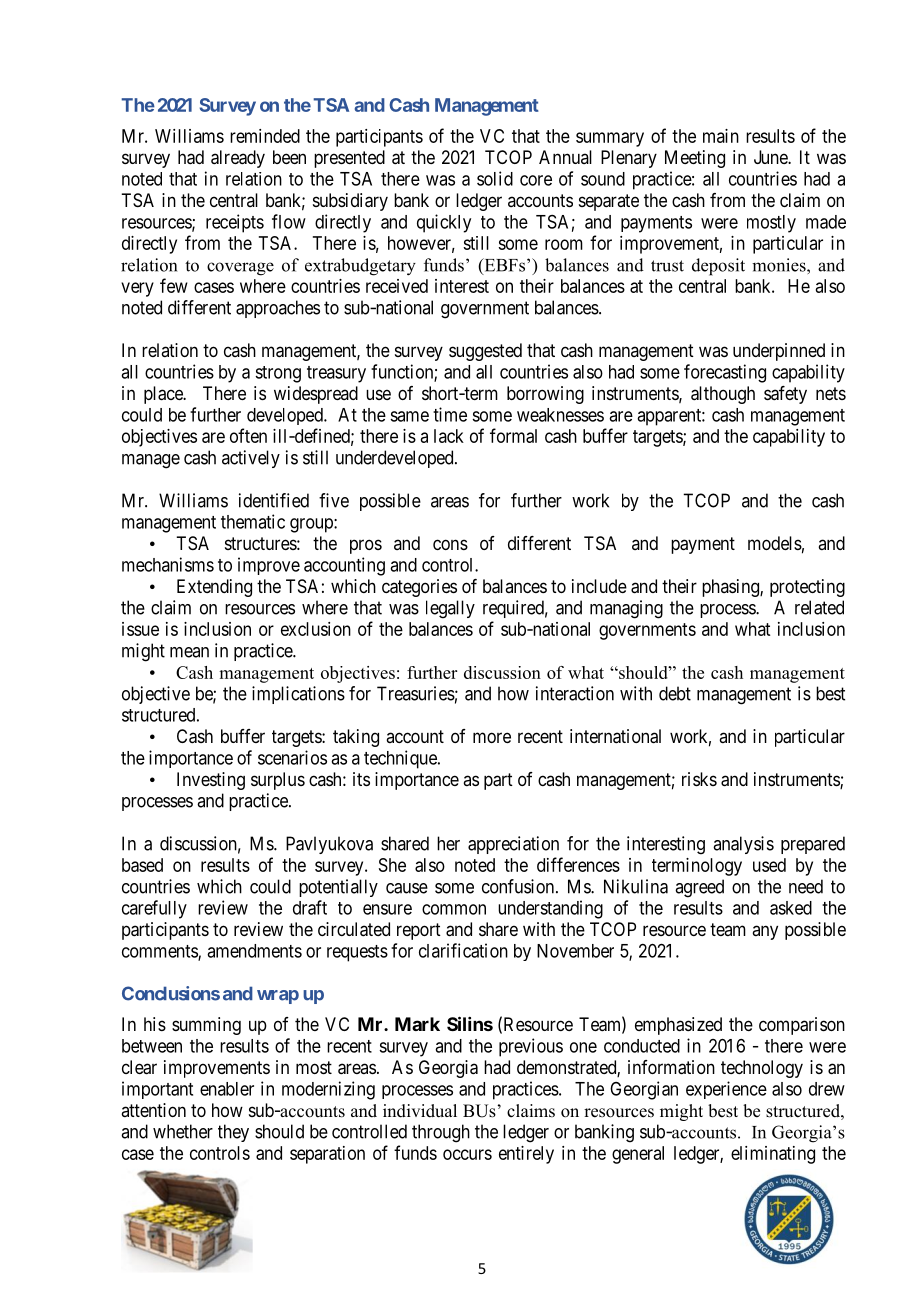 The width and height of the page is (924, 1308). Describe the element at coordinates (771, 157) in the page. I see `June` at that location.
